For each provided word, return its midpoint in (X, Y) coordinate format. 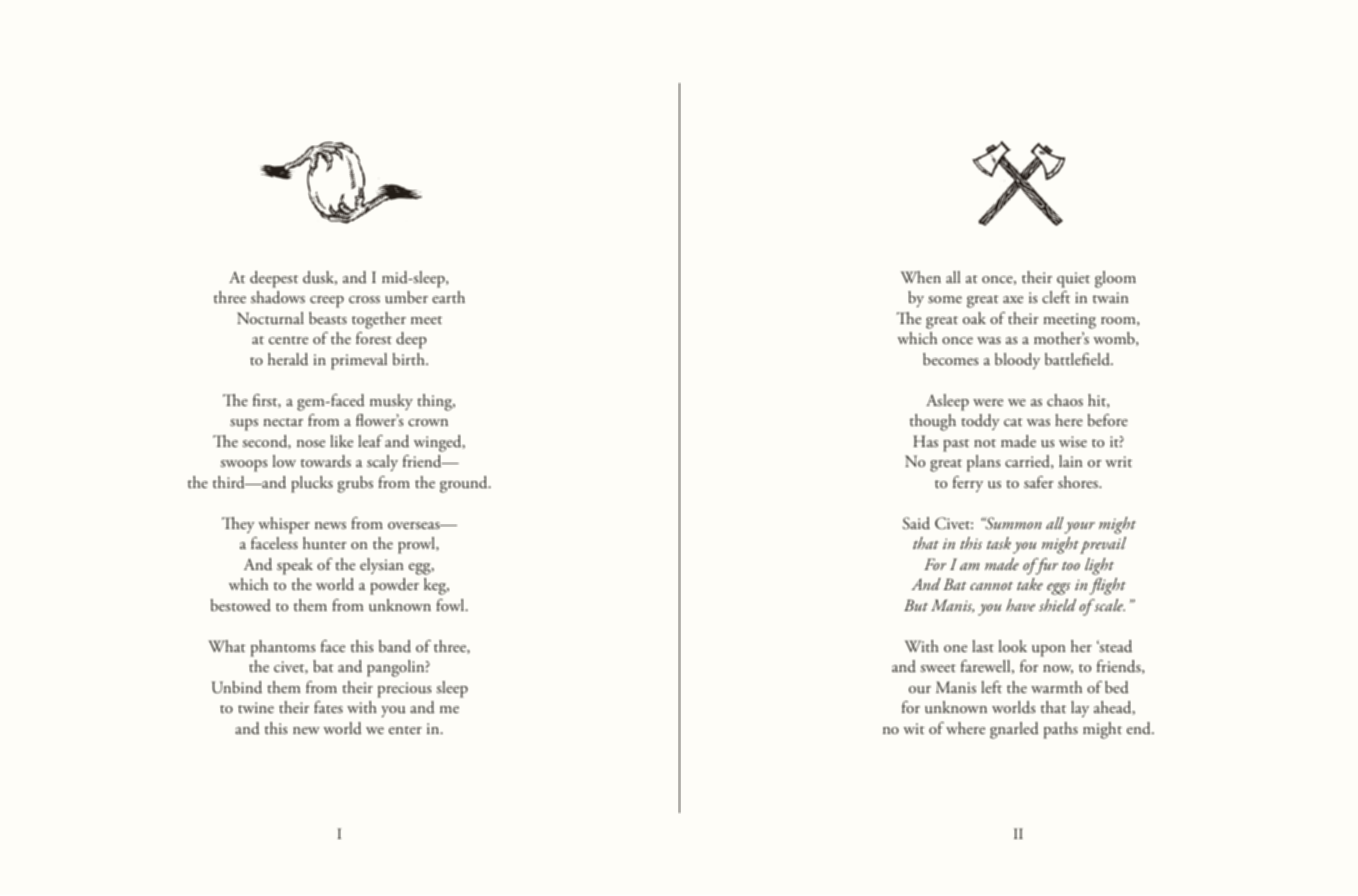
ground (465, 484)
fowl (451, 605)
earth (448, 297)
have (1020, 605)
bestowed (240, 605)
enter (405, 730)
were (988, 402)
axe (1013, 299)
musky (391, 402)
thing (436, 402)
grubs (355, 484)
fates (328, 707)
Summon (1012, 523)
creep (327, 302)
